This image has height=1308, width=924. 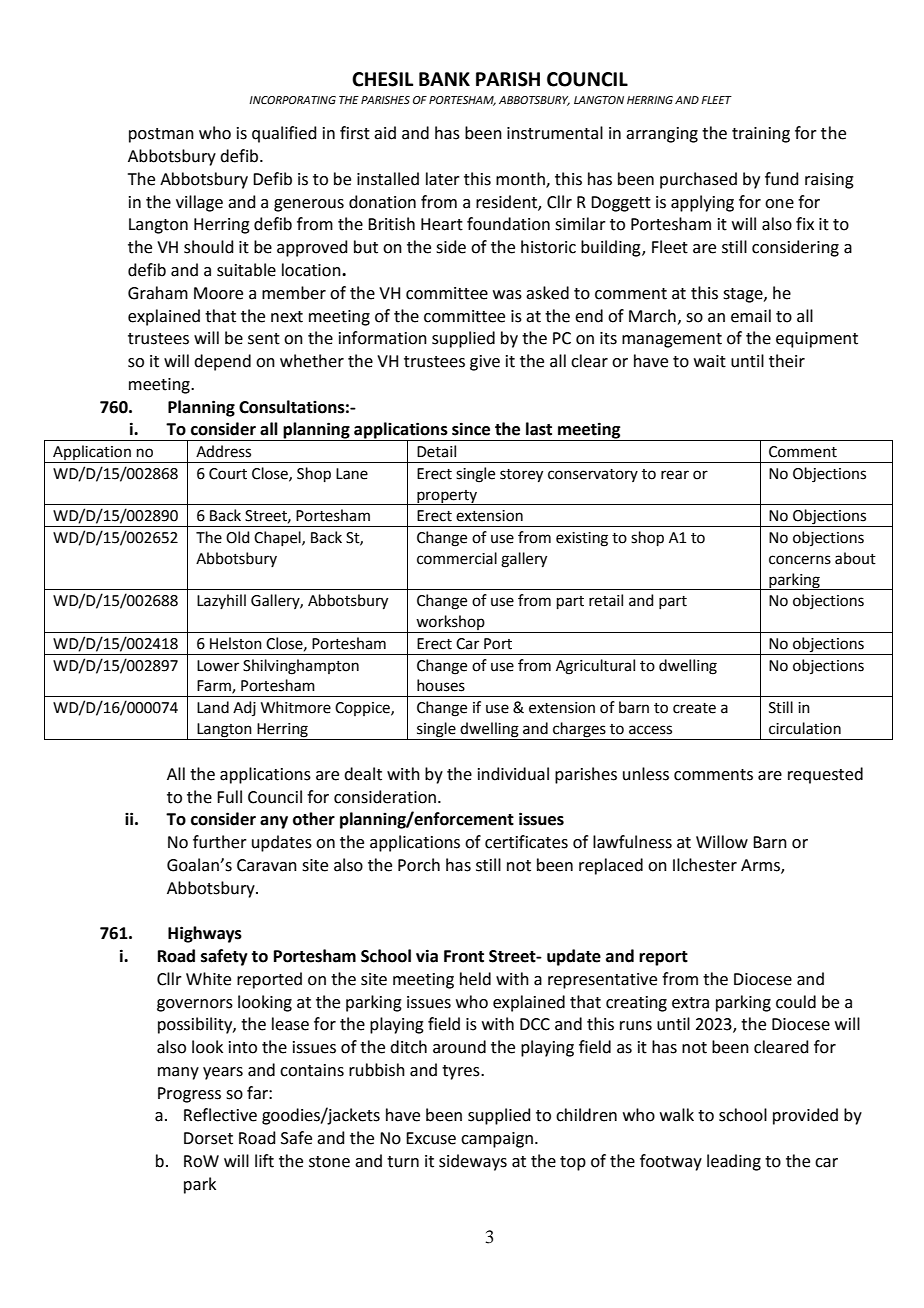 I want to click on training, so click(x=761, y=135).
